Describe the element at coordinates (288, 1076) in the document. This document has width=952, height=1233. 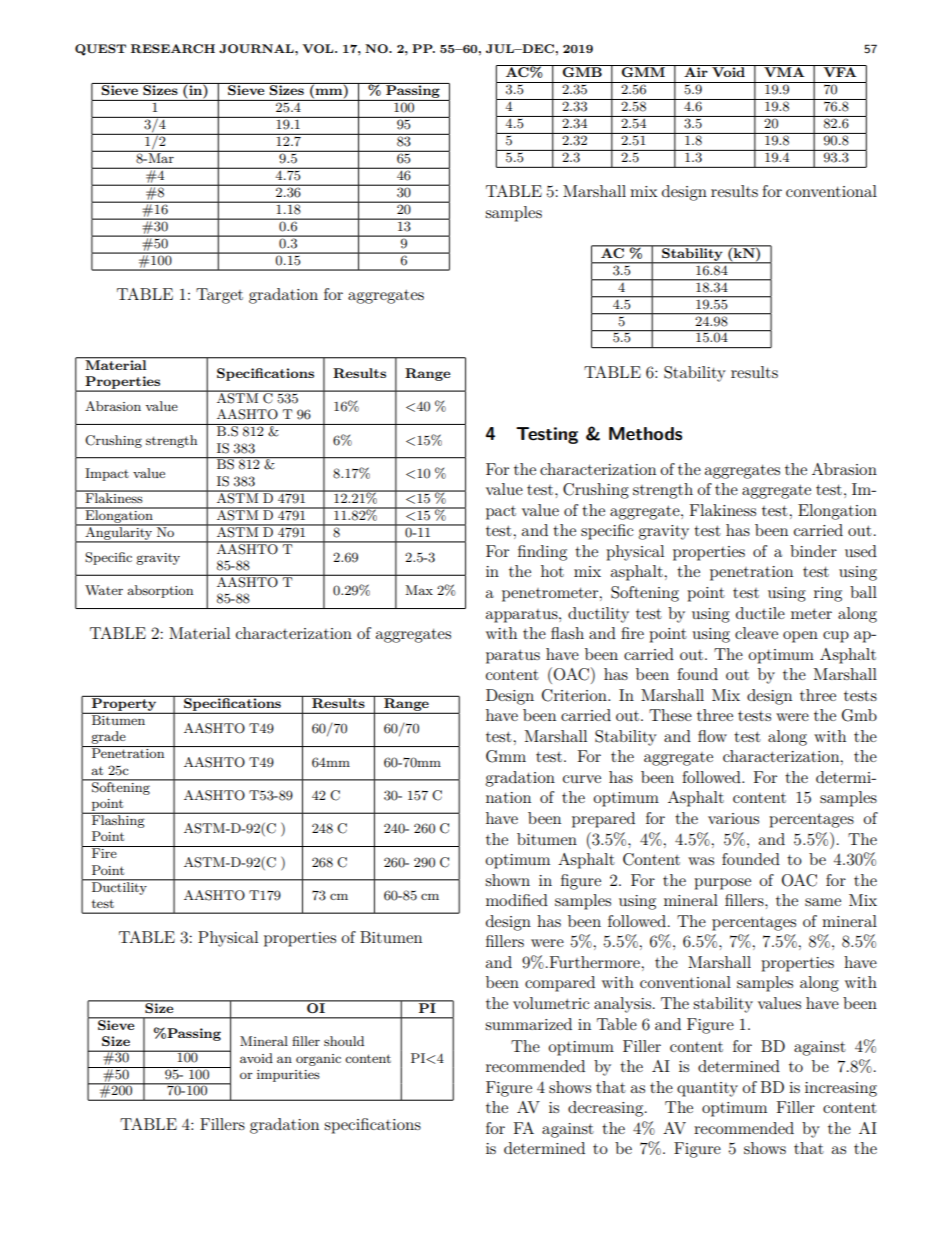
I see `impurities` at that location.
